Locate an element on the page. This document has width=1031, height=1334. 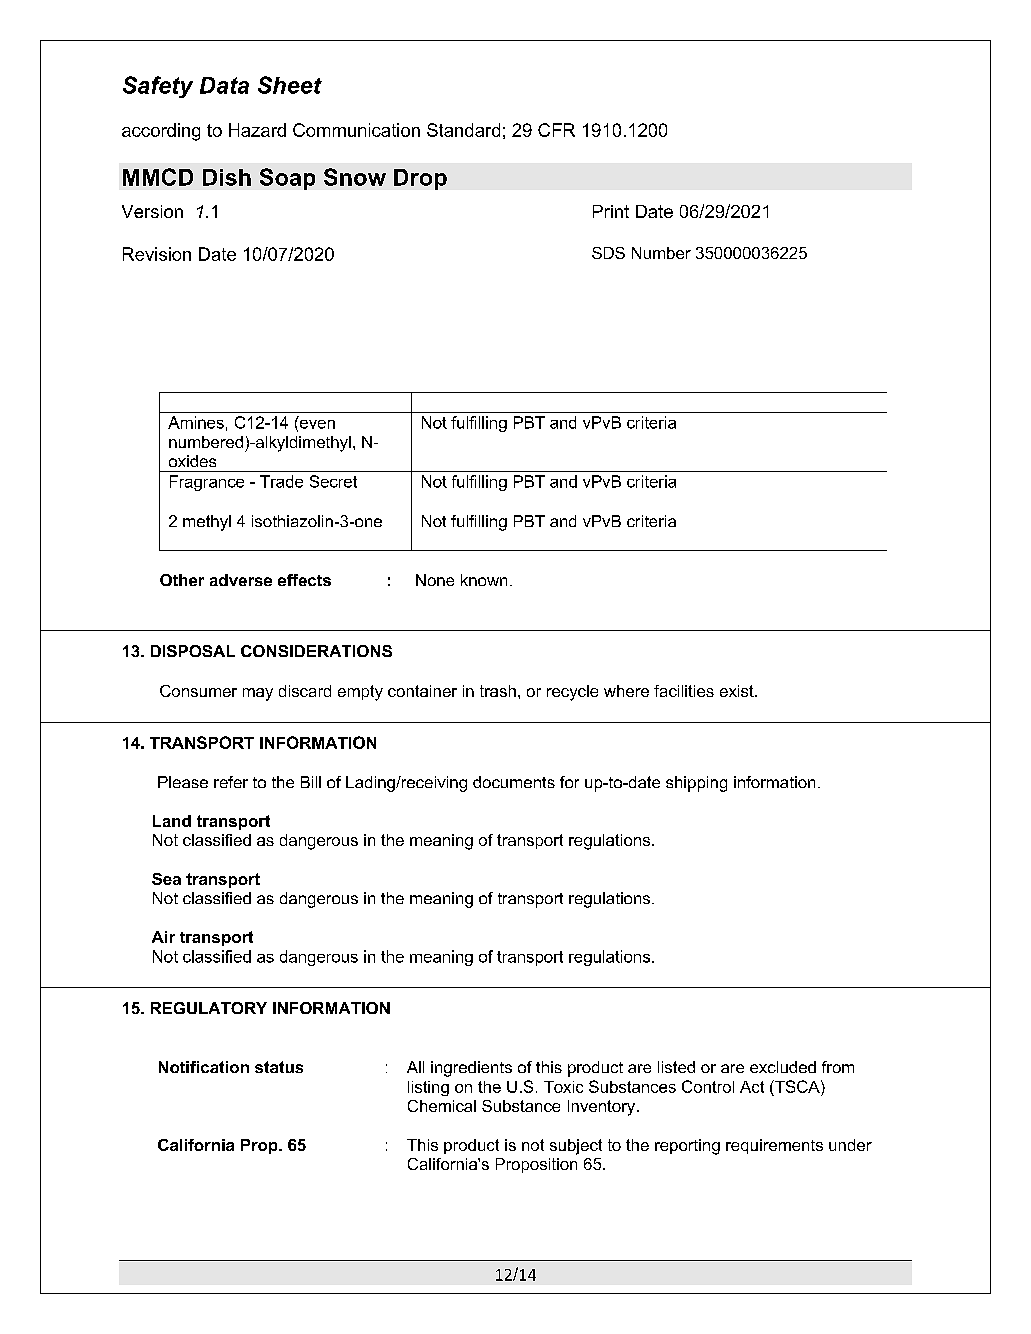
Standard is located at coordinates (463, 130).
